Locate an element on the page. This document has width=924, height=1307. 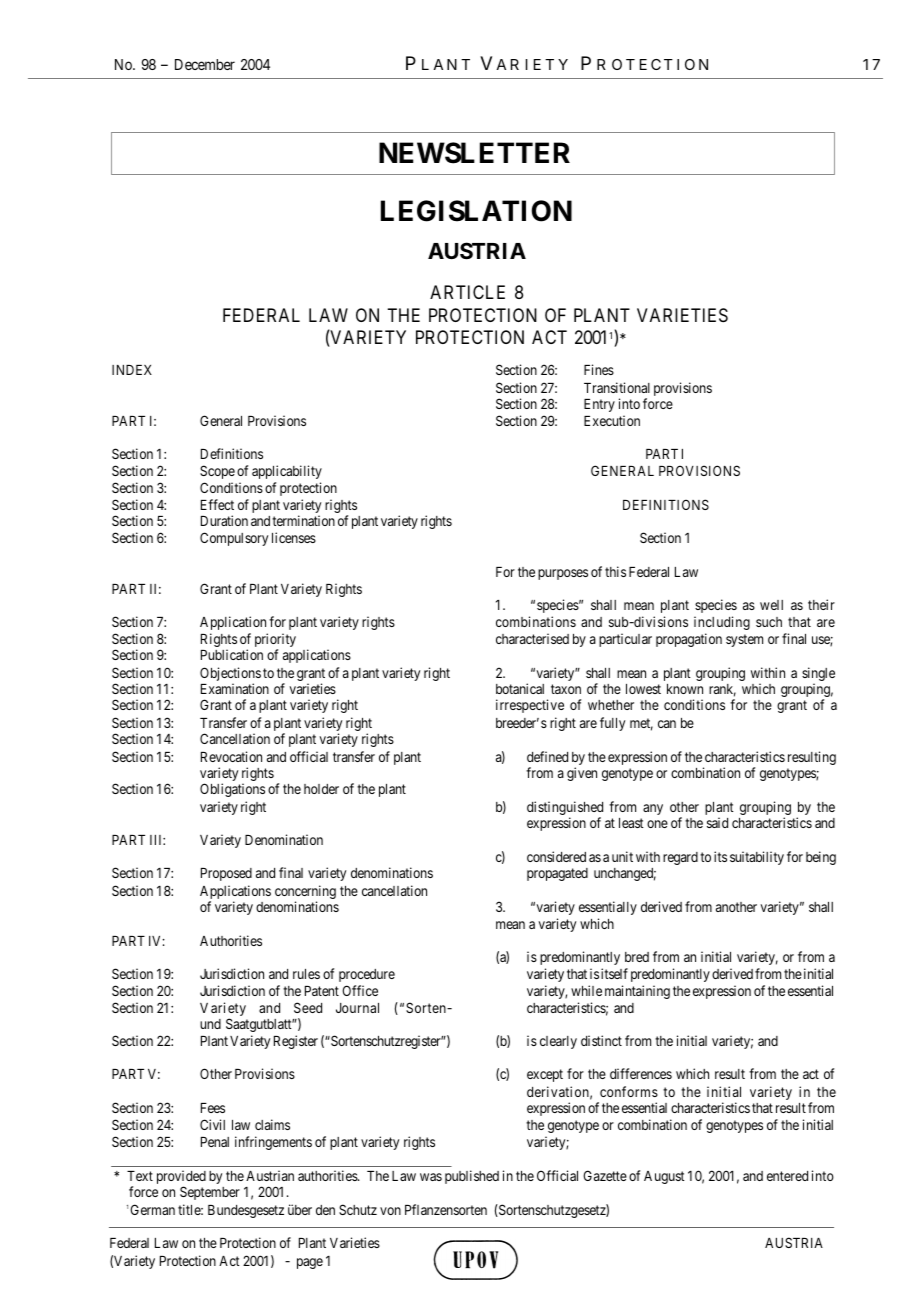
NEWSLETTER is located at coordinates (474, 153).
